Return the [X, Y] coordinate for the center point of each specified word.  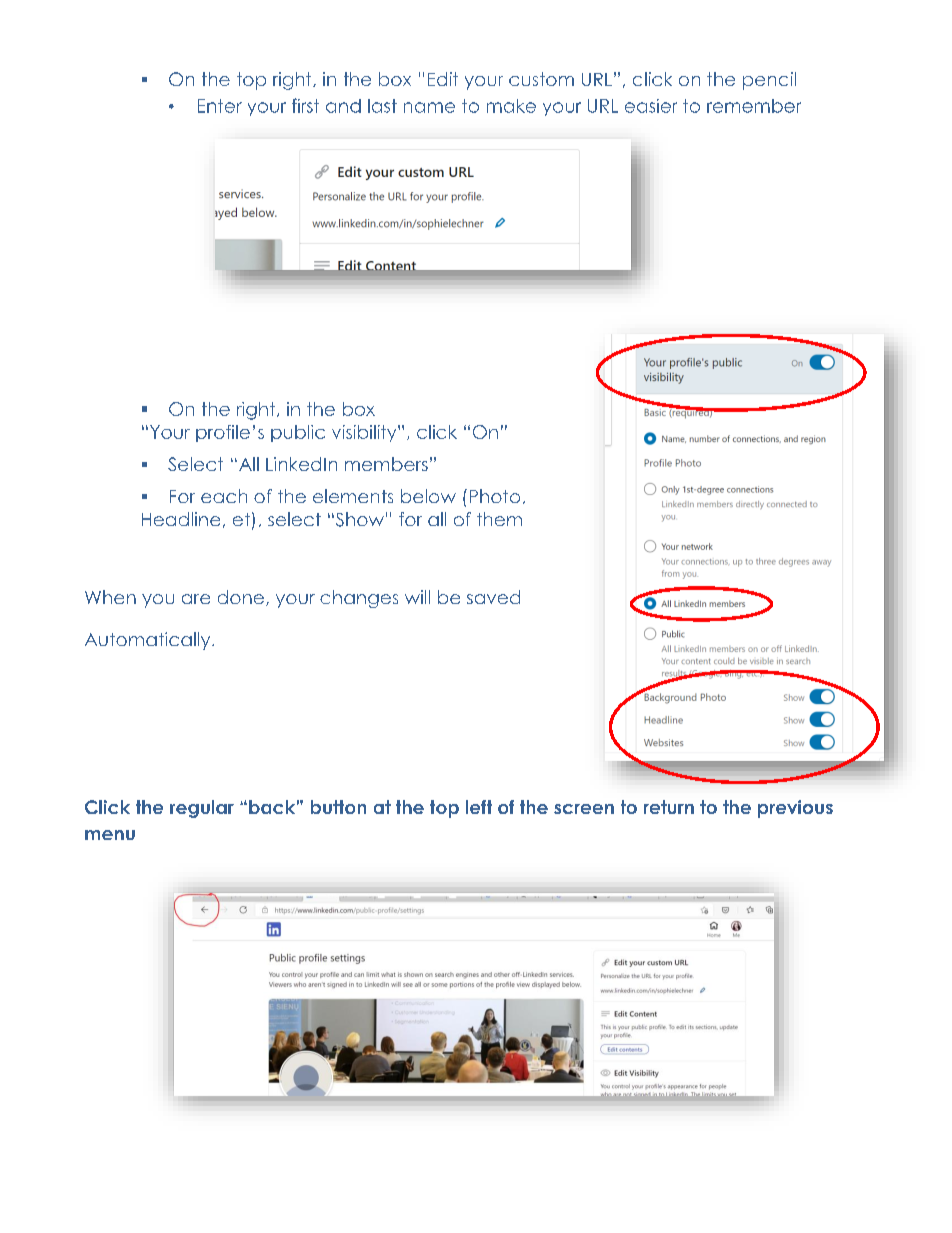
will [417, 597]
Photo [495, 496]
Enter [220, 106]
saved [493, 597]
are [196, 599]
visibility [365, 433]
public [298, 433]
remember [754, 106]
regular [202, 809]
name [429, 107]
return [669, 807]
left [479, 807]
